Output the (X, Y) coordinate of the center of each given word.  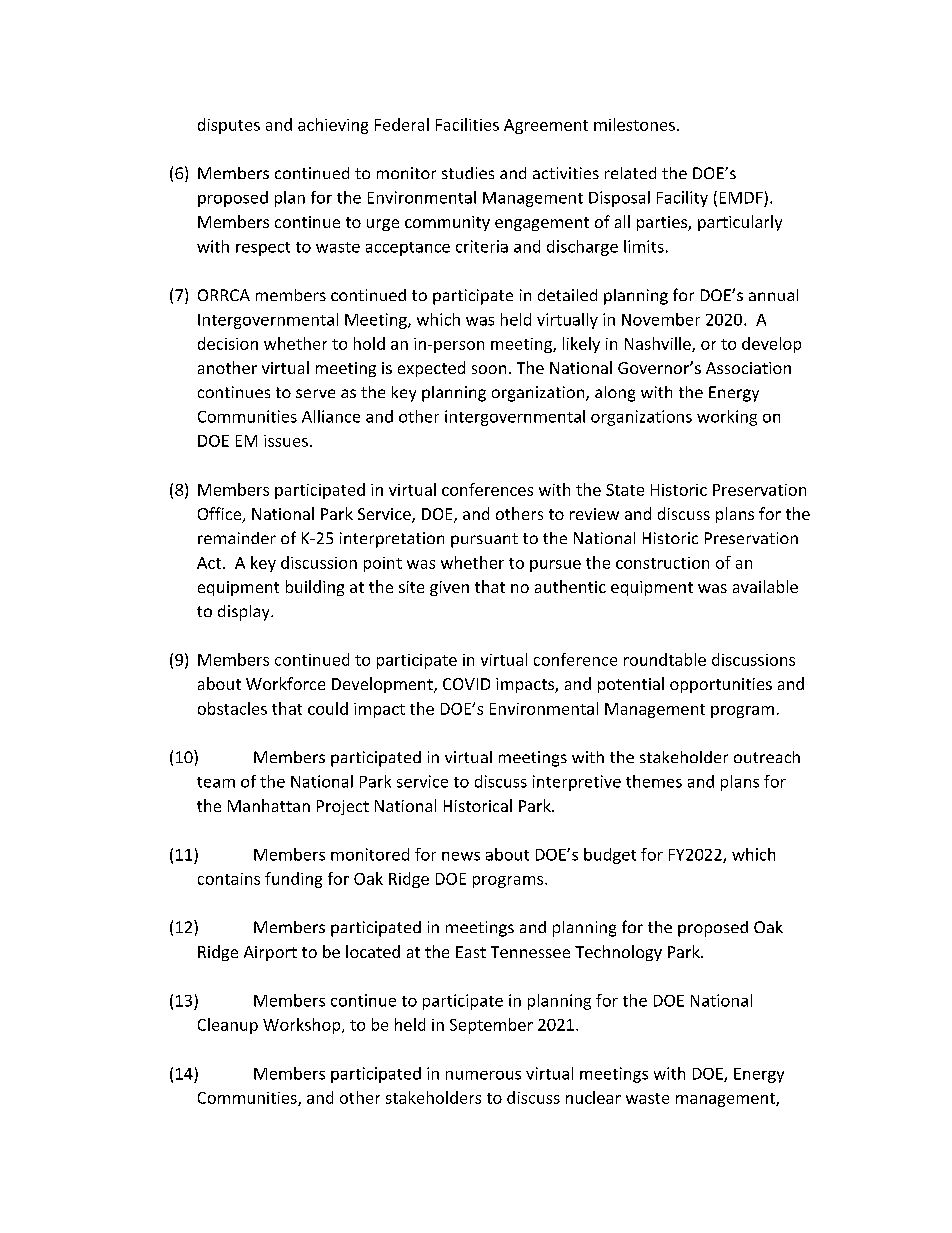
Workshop (303, 1026)
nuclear (593, 1097)
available (765, 586)
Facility (682, 199)
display (245, 613)
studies (468, 173)
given (449, 588)
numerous (483, 1075)
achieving (333, 126)
